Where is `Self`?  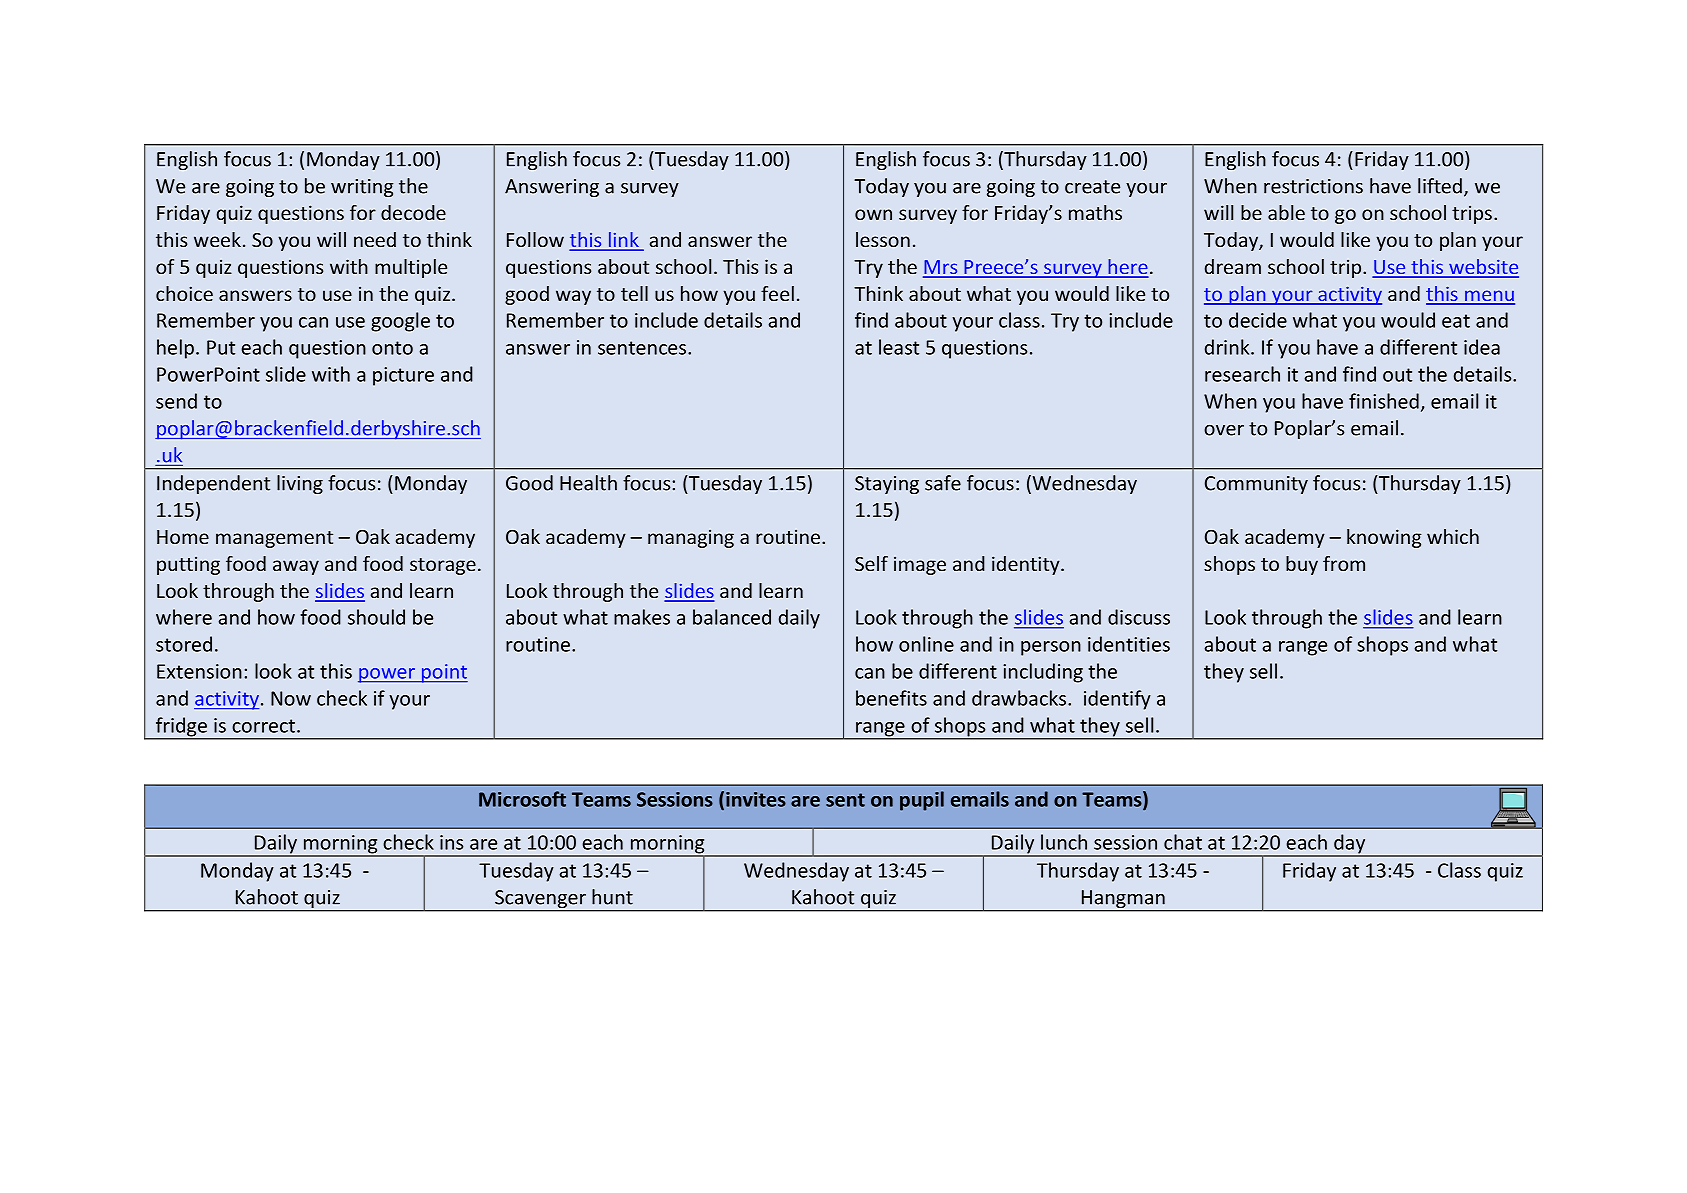 Self is located at coordinates (871, 563).
